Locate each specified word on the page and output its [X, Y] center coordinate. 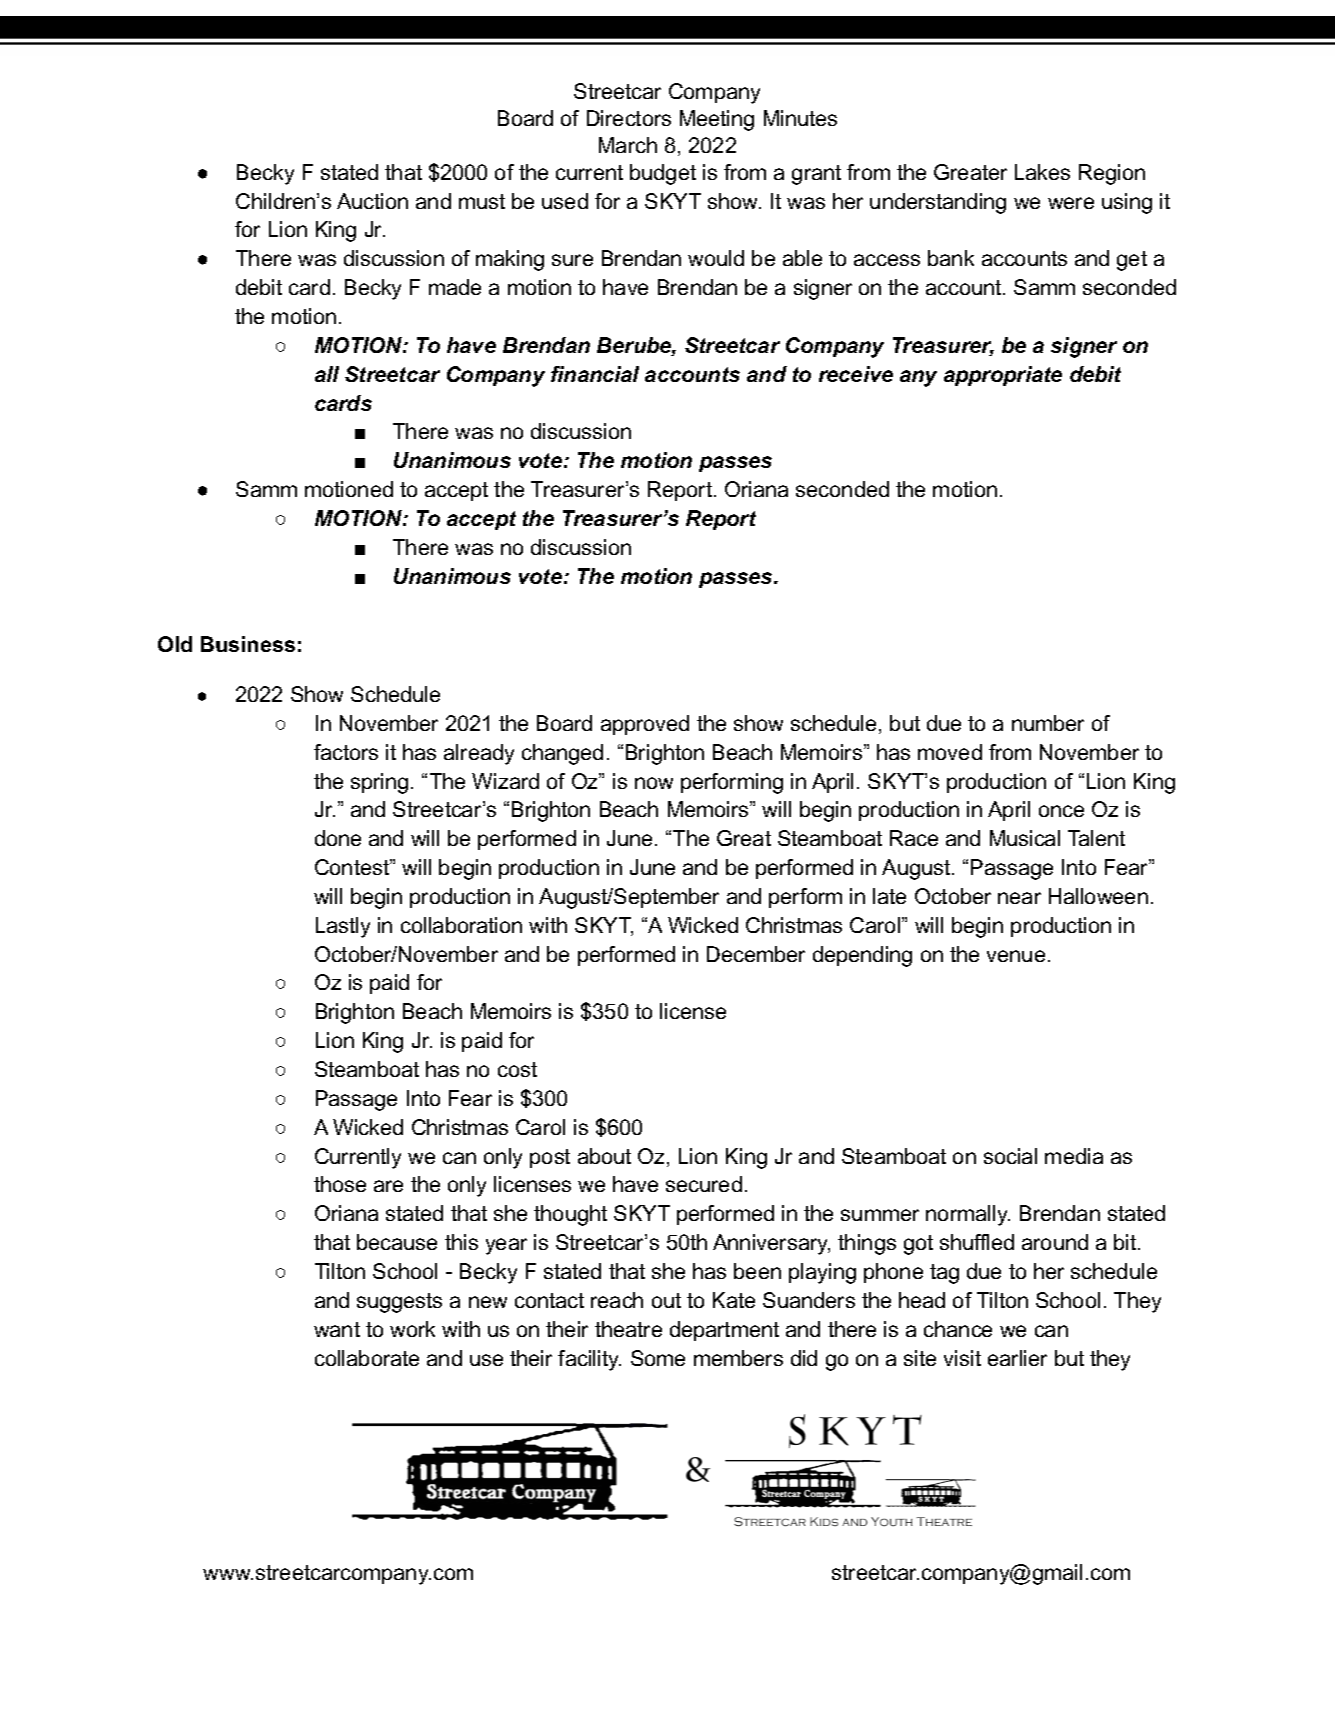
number [1048, 723]
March [628, 145]
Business [248, 644]
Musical [1025, 838]
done [338, 838]
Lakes [1042, 172]
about [604, 1156]
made [455, 287]
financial [595, 374]
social [1010, 1156]
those [340, 1184]
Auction [372, 201]
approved [645, 725]
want [337, 1329]
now [654, 783]
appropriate [1003, 376]
